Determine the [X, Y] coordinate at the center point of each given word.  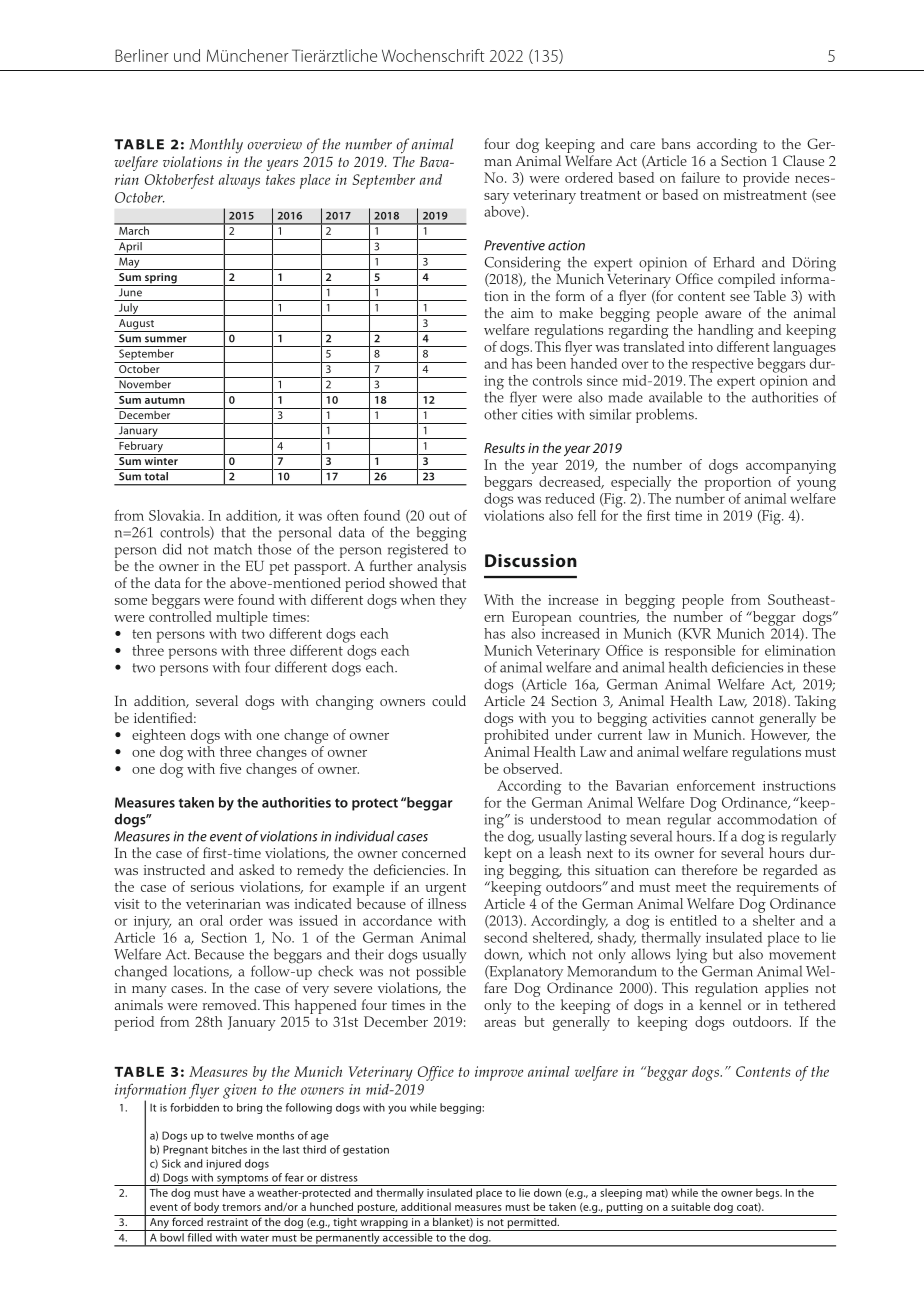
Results [504, 447]
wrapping [384, 1224]
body [206, 1209]
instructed [174, 869]
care [642, 145]
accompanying [791, 467]
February [141, 448]
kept [497, 854]
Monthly [216, 145]
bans [676, 143]
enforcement [716, 785]
